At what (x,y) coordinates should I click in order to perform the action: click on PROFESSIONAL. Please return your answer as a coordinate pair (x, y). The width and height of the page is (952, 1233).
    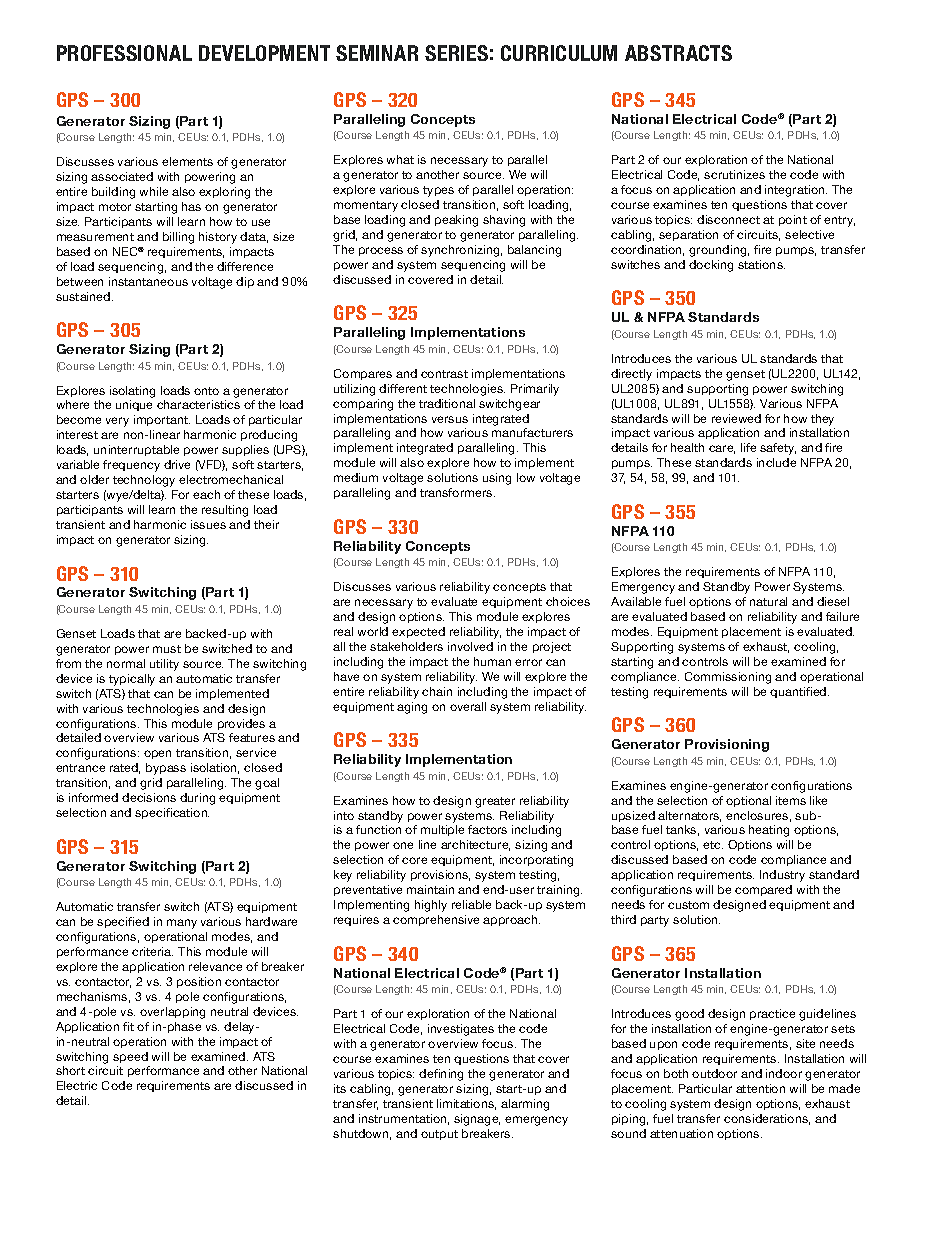
    Looking at the image, I should click on (124, 53).
